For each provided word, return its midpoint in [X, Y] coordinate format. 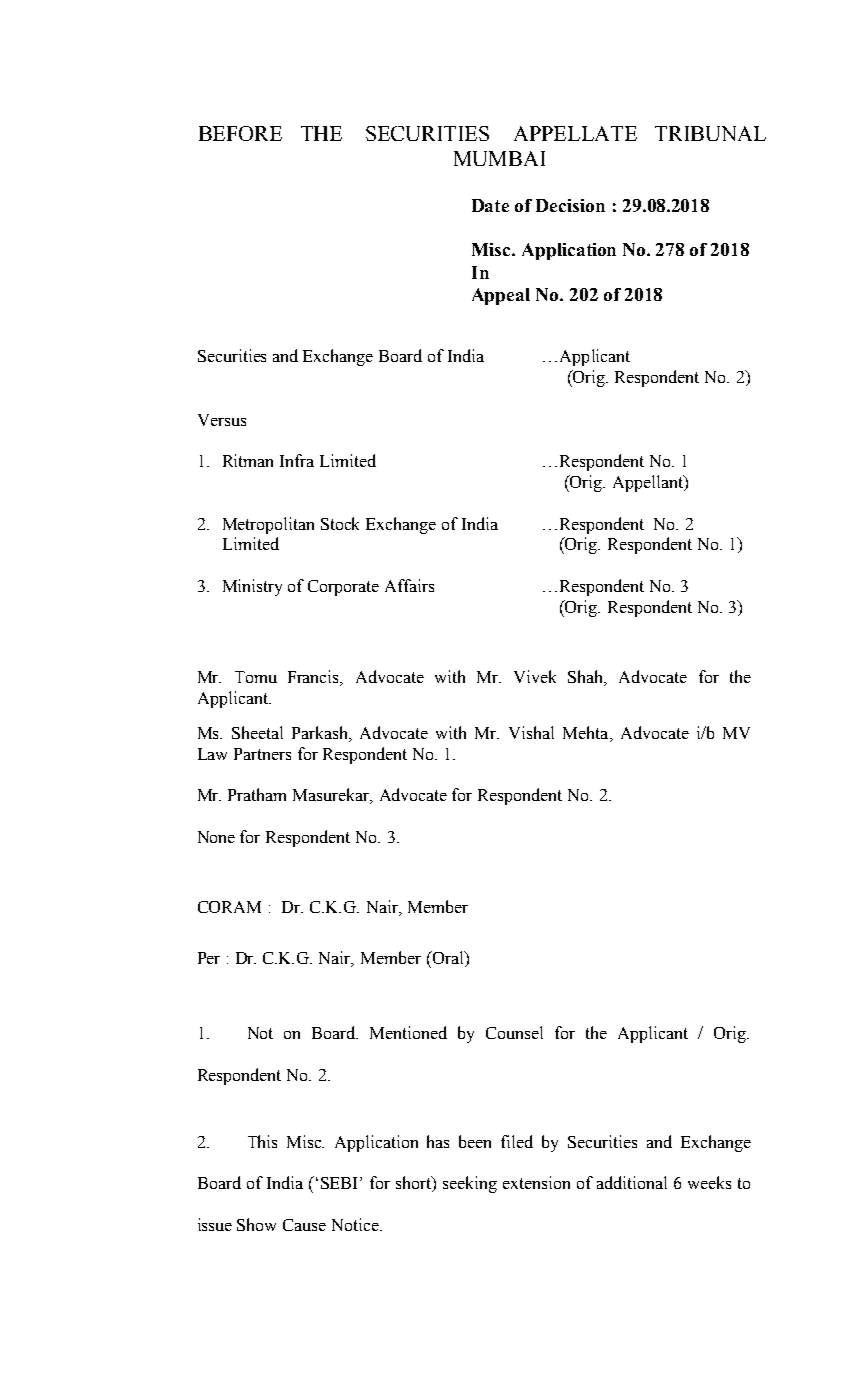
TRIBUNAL [710, 133]
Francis [315, 678]
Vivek [535, 676]
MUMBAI [499, 158]
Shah [587, 678]
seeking [470, 1184]
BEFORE [240, 133]
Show [256, 1224]
